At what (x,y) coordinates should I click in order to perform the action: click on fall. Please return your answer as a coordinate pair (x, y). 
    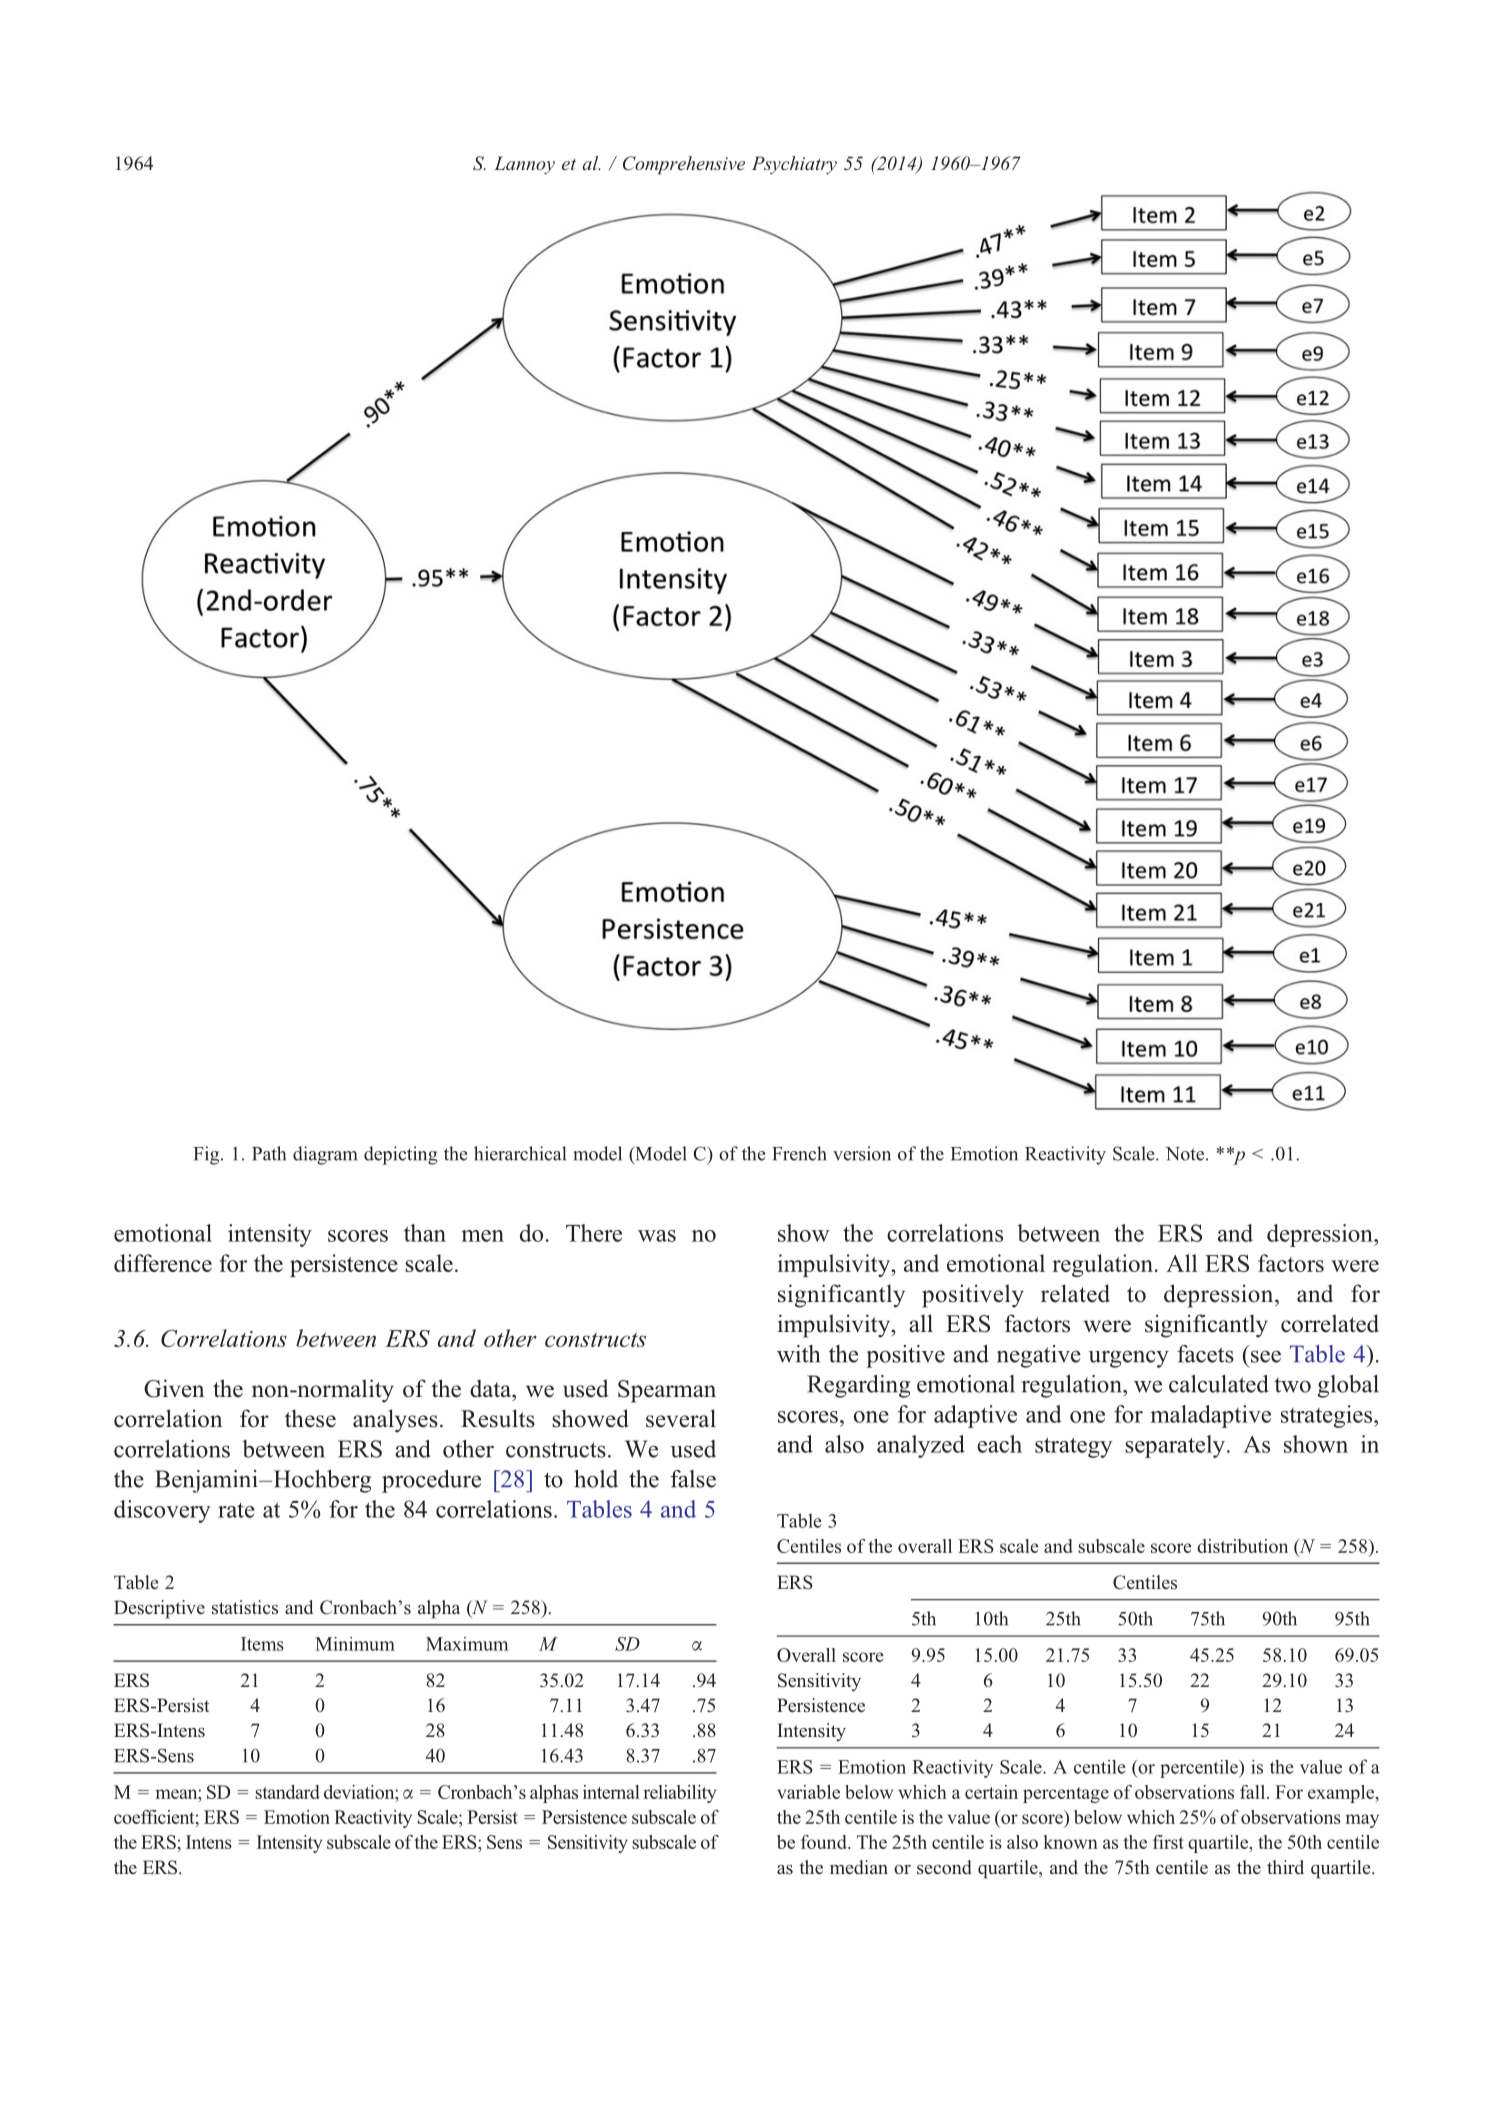
    Looking at the image, I should click on (1254, 1792).
